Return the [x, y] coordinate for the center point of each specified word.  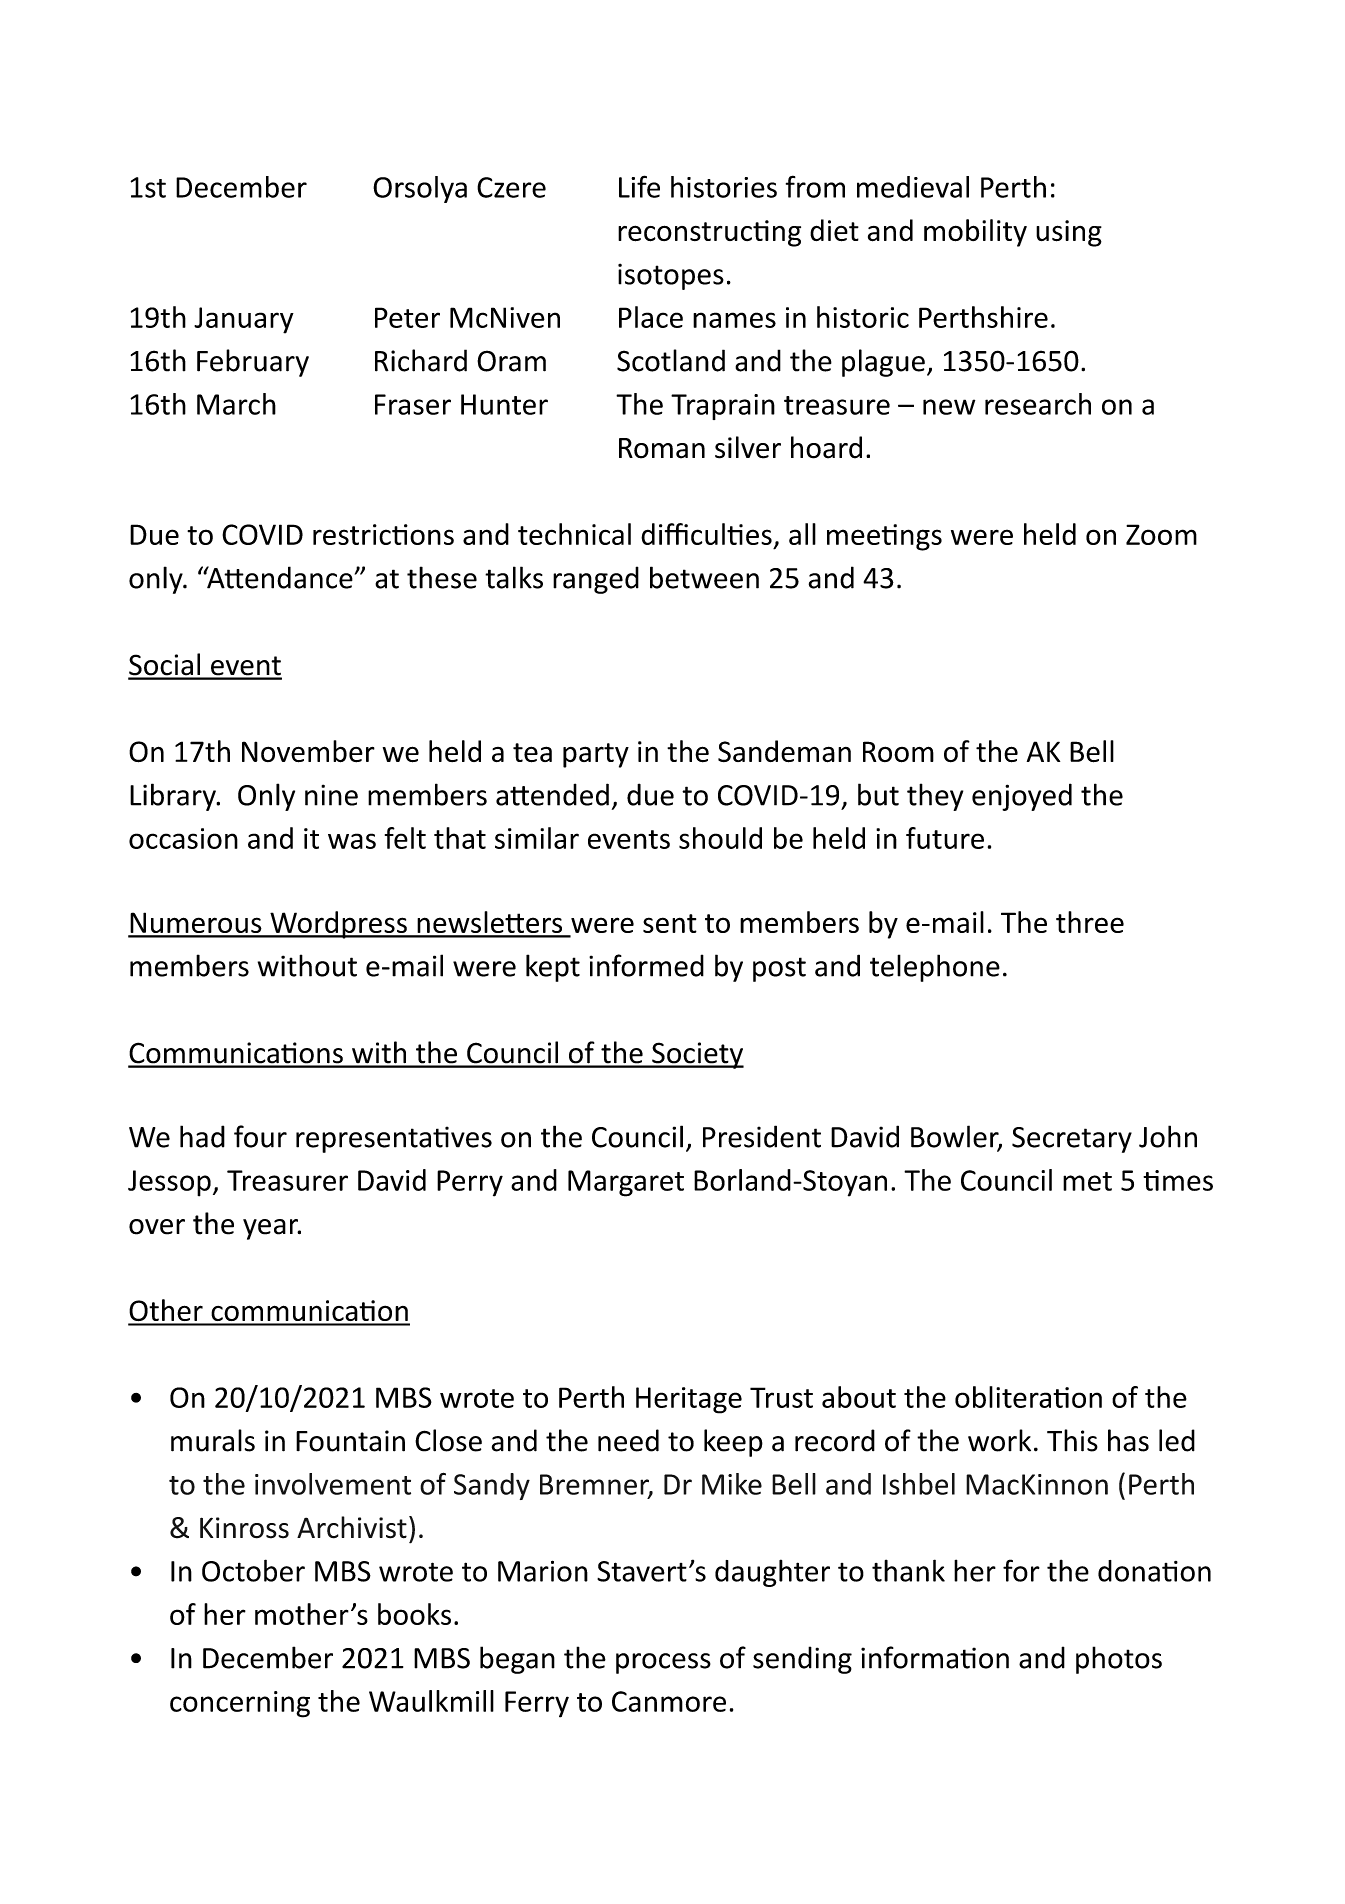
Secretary [1072, 1140]
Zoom [1161, 534]
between [704, 577]
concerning [240, 1704]
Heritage [689, 1400]
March [236, 404]
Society [697, 1055]
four [260, 1136]
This [1072, 1440]
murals [213, 1440]
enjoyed [1022, 797]
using [1069, 233]
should [720, 838]
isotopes [671, 276]
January [244, 320]
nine [331, 795]
